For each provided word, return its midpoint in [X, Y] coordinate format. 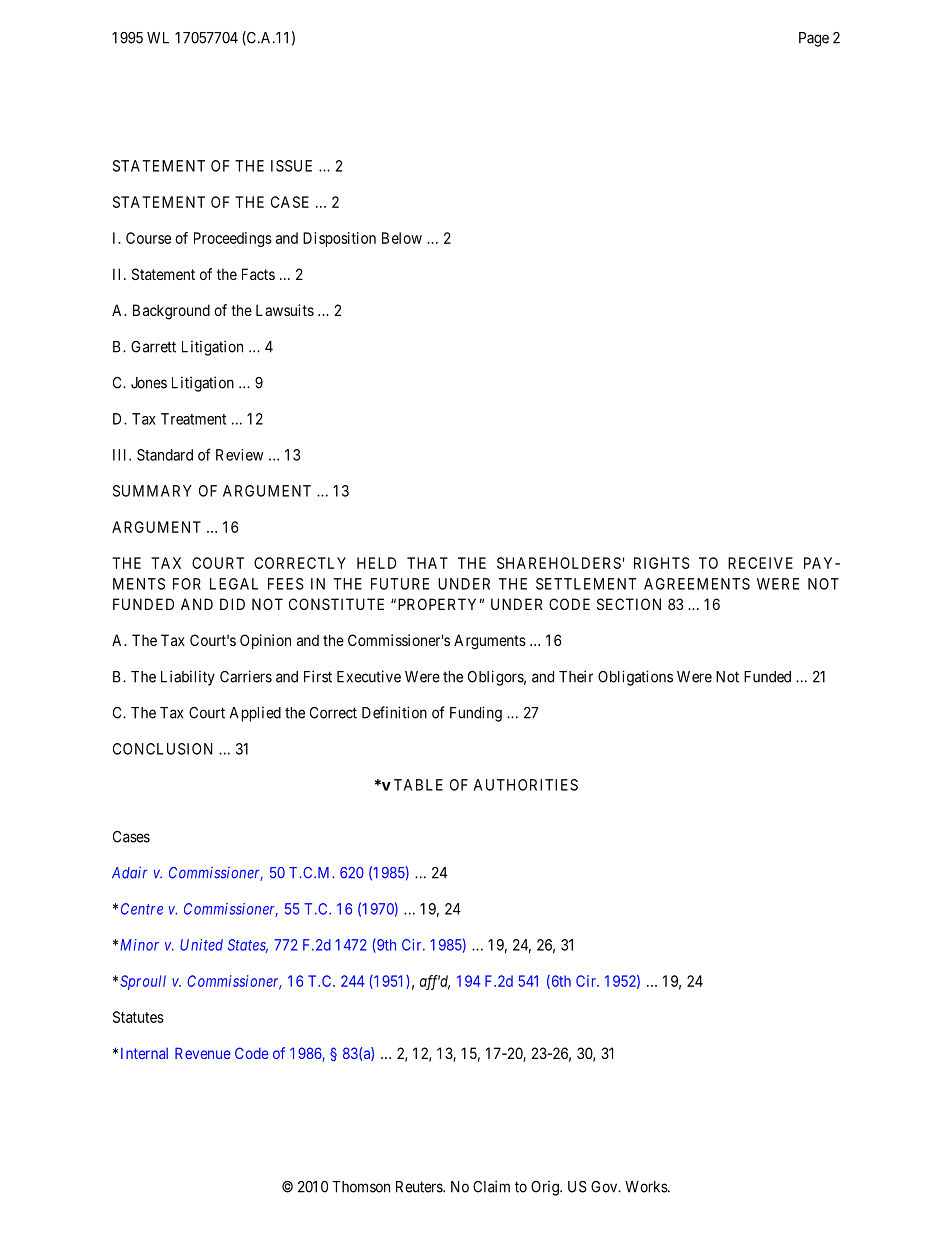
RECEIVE [760, 563]
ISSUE [291, 166]
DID [232, 604]
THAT [427, 563]
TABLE [418, 785]
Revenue [203, 1053]
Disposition [339, 239]
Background [171, 312]
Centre [142, 909]
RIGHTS [662, 563]
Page [814, 39]
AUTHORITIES [526, 785]
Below [402, 238]
